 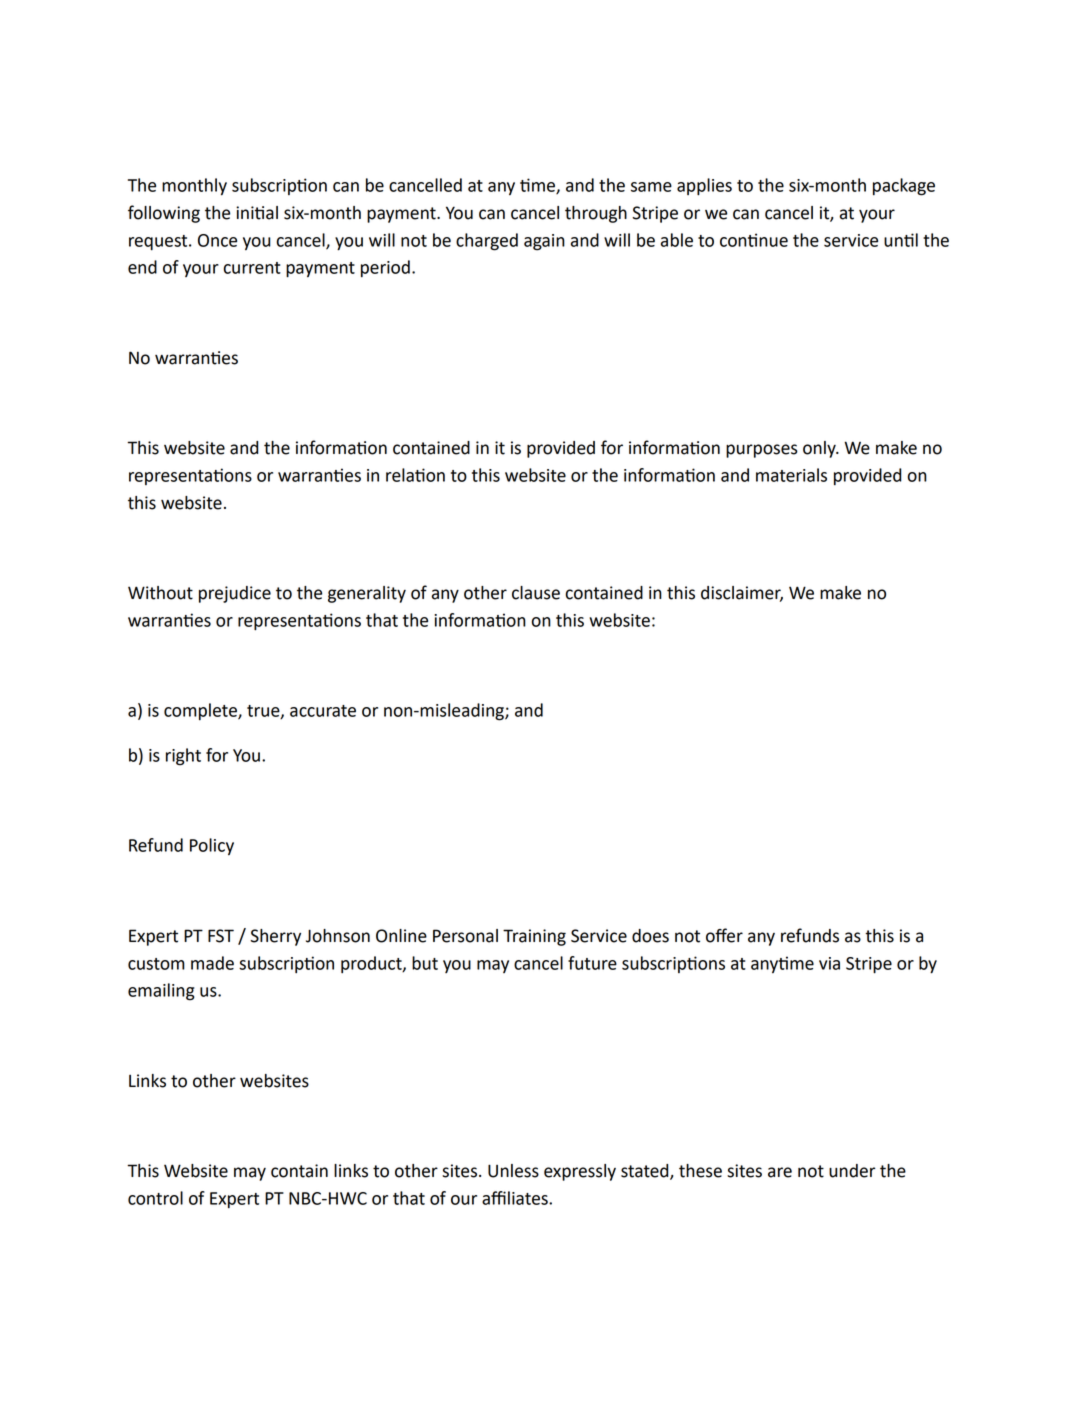 What do you see at coordinates (212, 846) in the image?
I see `Policy` at bounding box center [212, 846].
